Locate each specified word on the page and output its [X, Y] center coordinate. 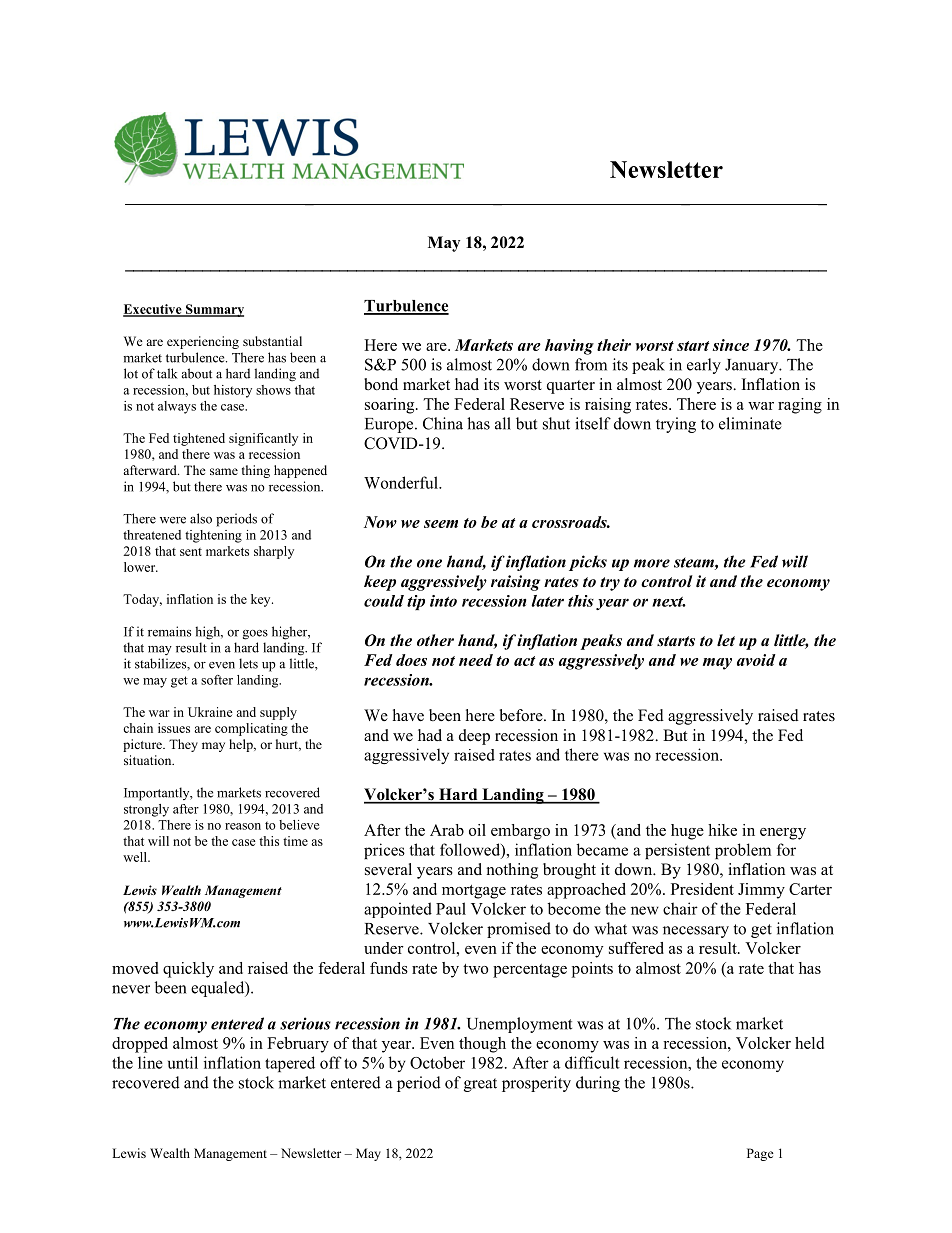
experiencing [203, 342]
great [480, 1085]
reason [243, 826]
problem [743, 851]
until [183, 1062]
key [262, 600]
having [569, 347]
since [731, 345]
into [443, 601]
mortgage [474, 892]
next [669, 602]
